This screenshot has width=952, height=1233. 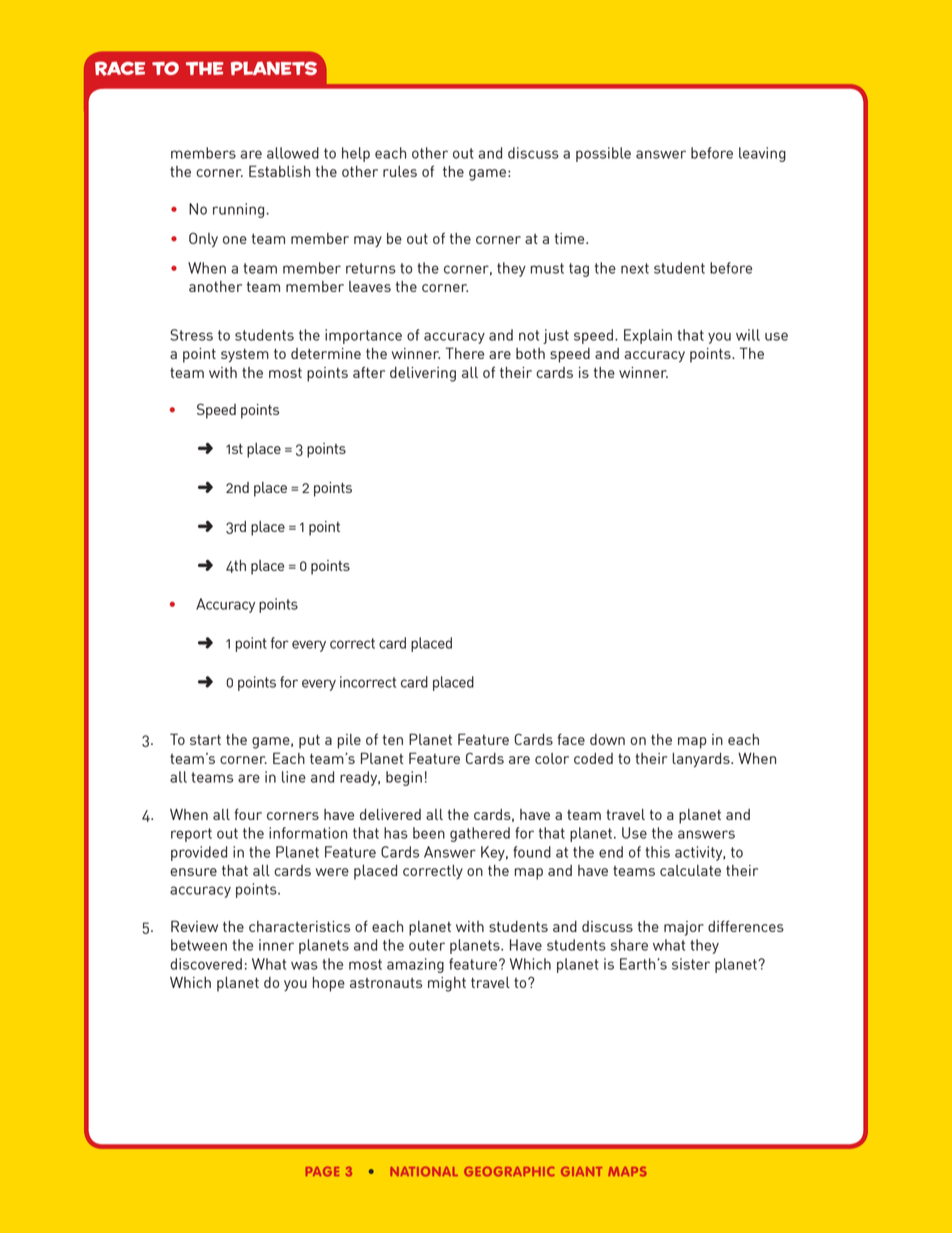 What do you see at coordinates (393, 740) in the screenshot?
I see `ten` at bounding box center [393, 740].
